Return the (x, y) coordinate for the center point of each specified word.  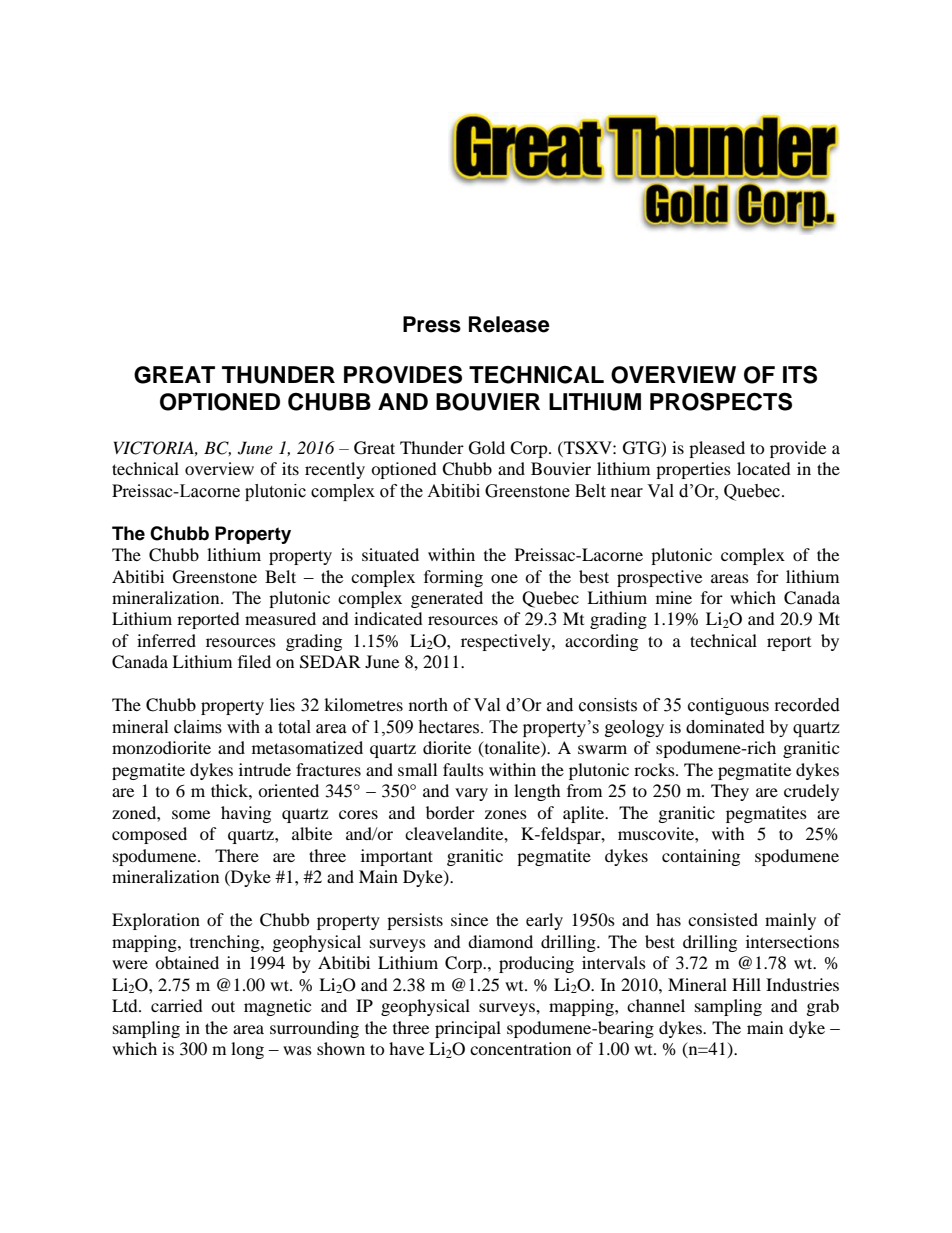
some (191, 814)
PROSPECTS (721, 401)
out (223, 1006)
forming (453, 578)
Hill (746, 984)
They (730, 792)
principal (468, 1029)
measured (280, 618)
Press (432, 324)
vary (471, 794)
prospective (659, 578)
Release (509, 324)
